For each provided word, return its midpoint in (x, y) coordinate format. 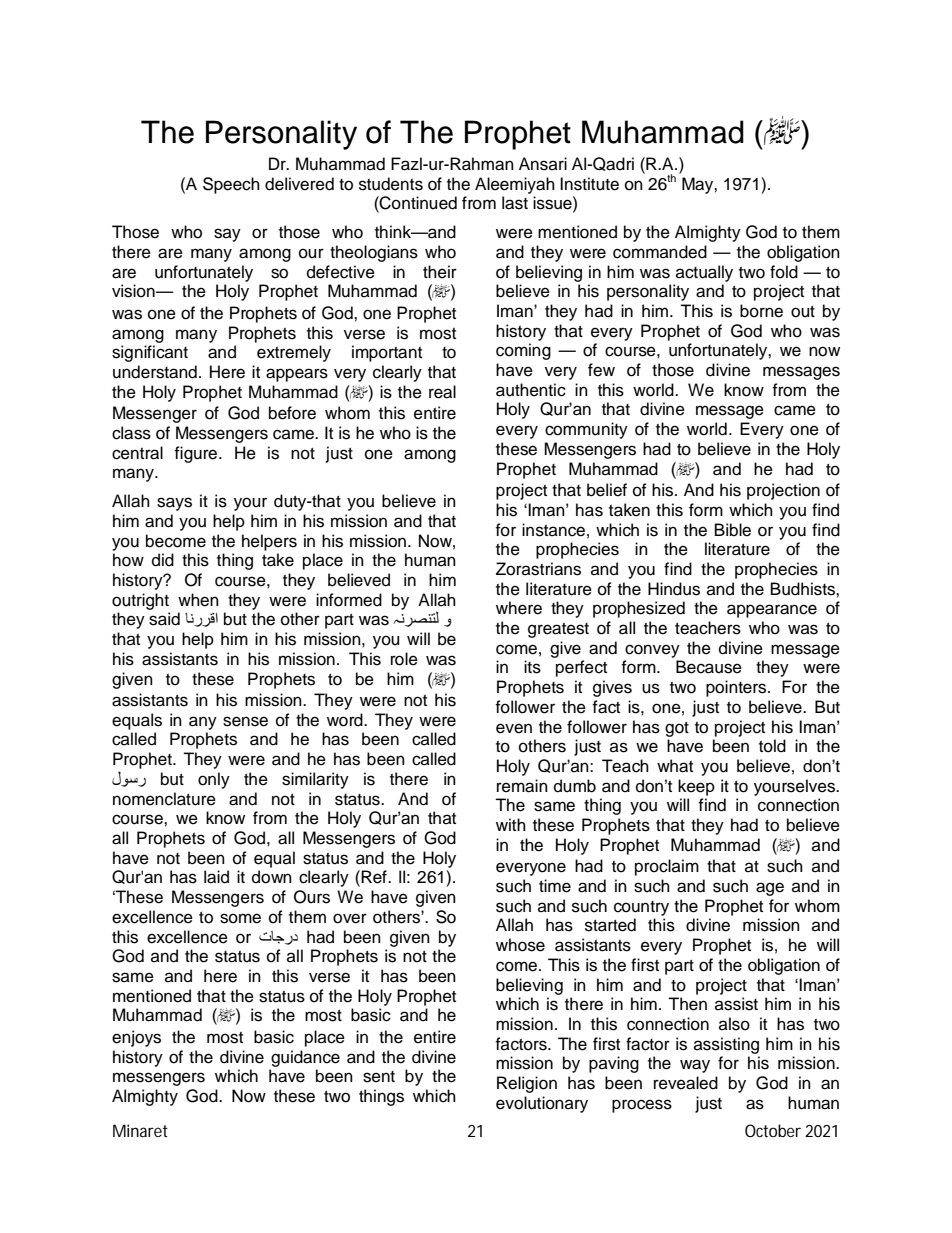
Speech (231, 185)
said (164, 619)
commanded (660, 252)
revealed (686, 1083)
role (404, 659)
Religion (527, 1084)
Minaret (140, 1130)
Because (709, 667)
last (515, 203)
